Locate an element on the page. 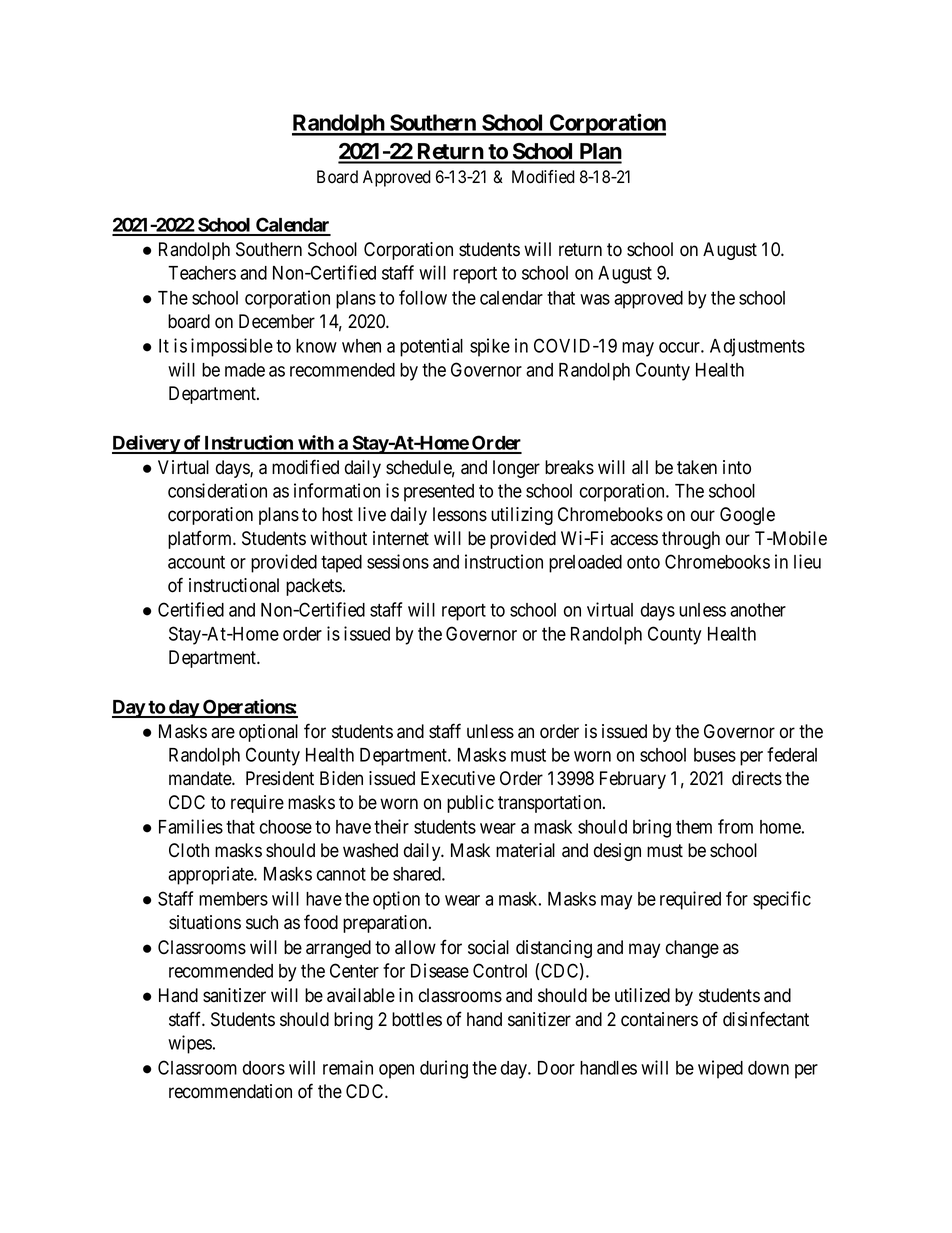 This image has width=952, height=1233. utilizing is located at coordinates (522, 516).
